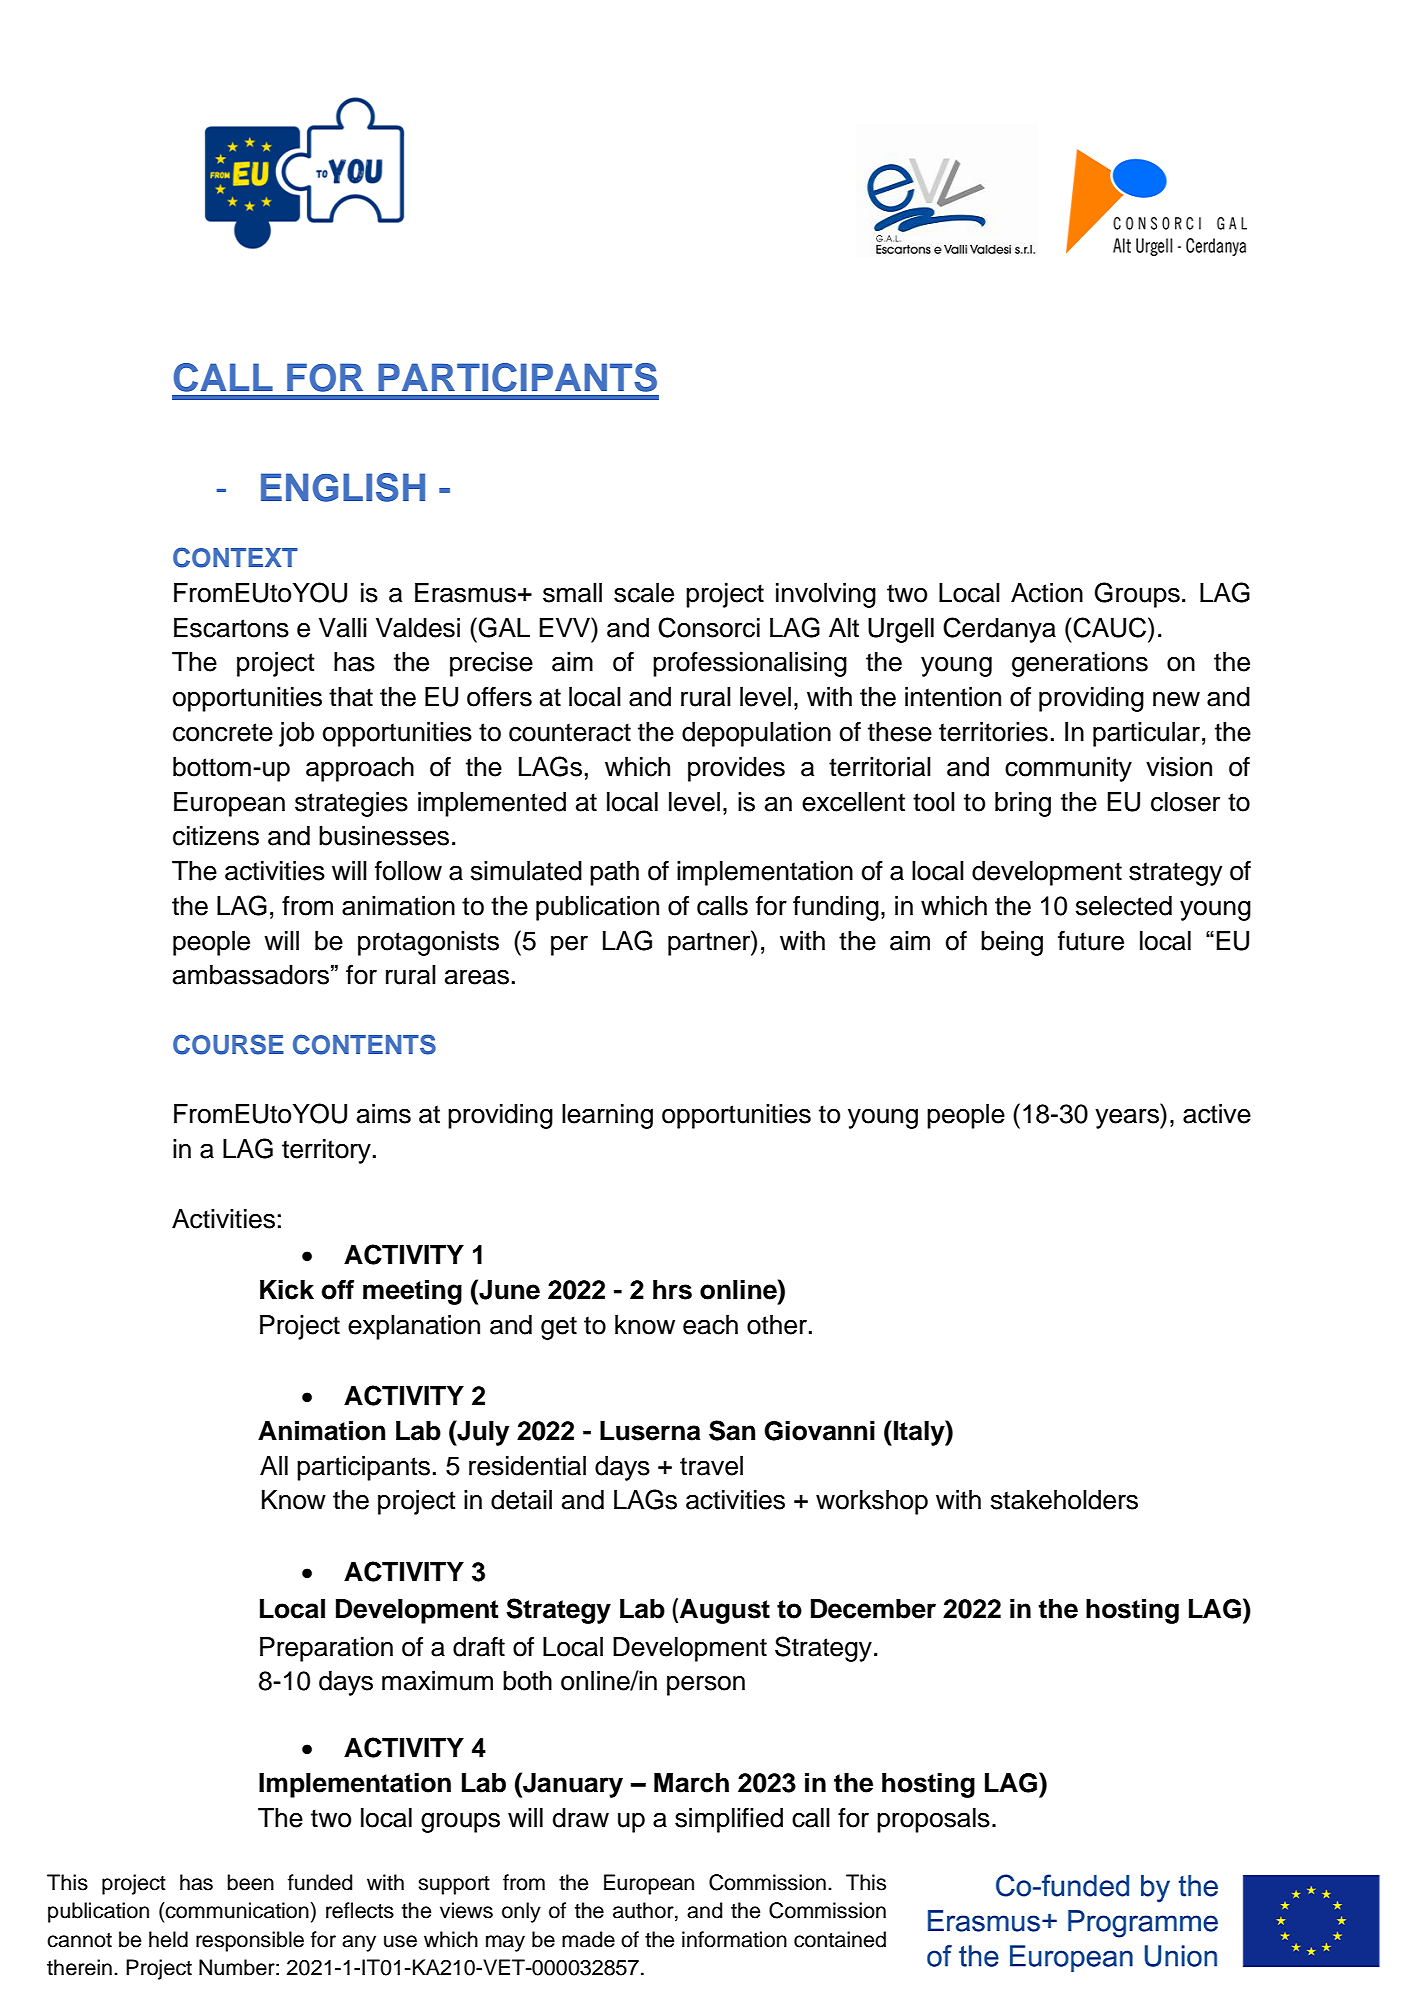 The image size is (1423, 2012). I want to click on CONTEXT, so click(235, 557).
